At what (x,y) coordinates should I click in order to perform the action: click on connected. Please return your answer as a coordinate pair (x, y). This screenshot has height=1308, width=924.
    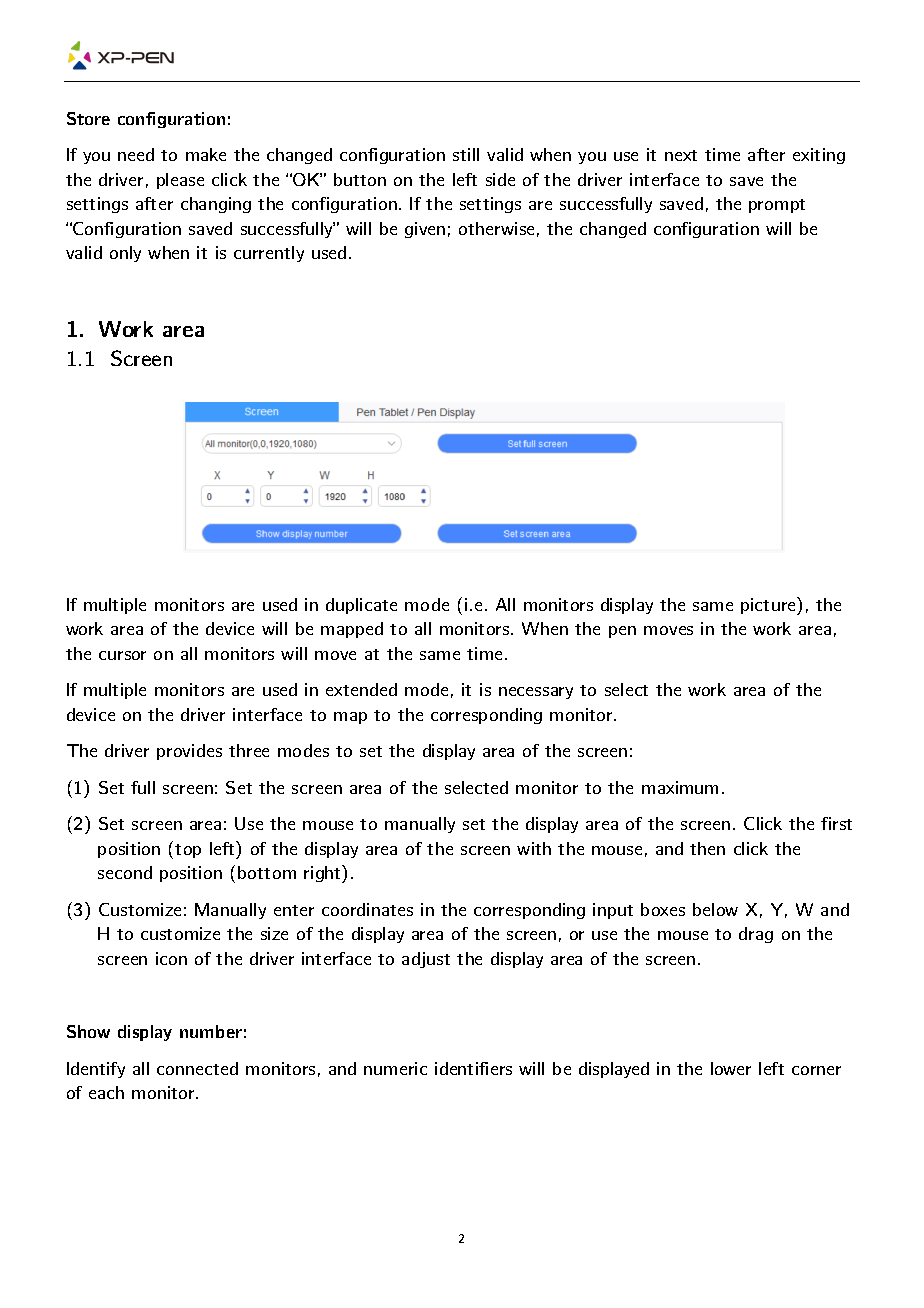
    Looking at the image, I should click on (197, 1068).
